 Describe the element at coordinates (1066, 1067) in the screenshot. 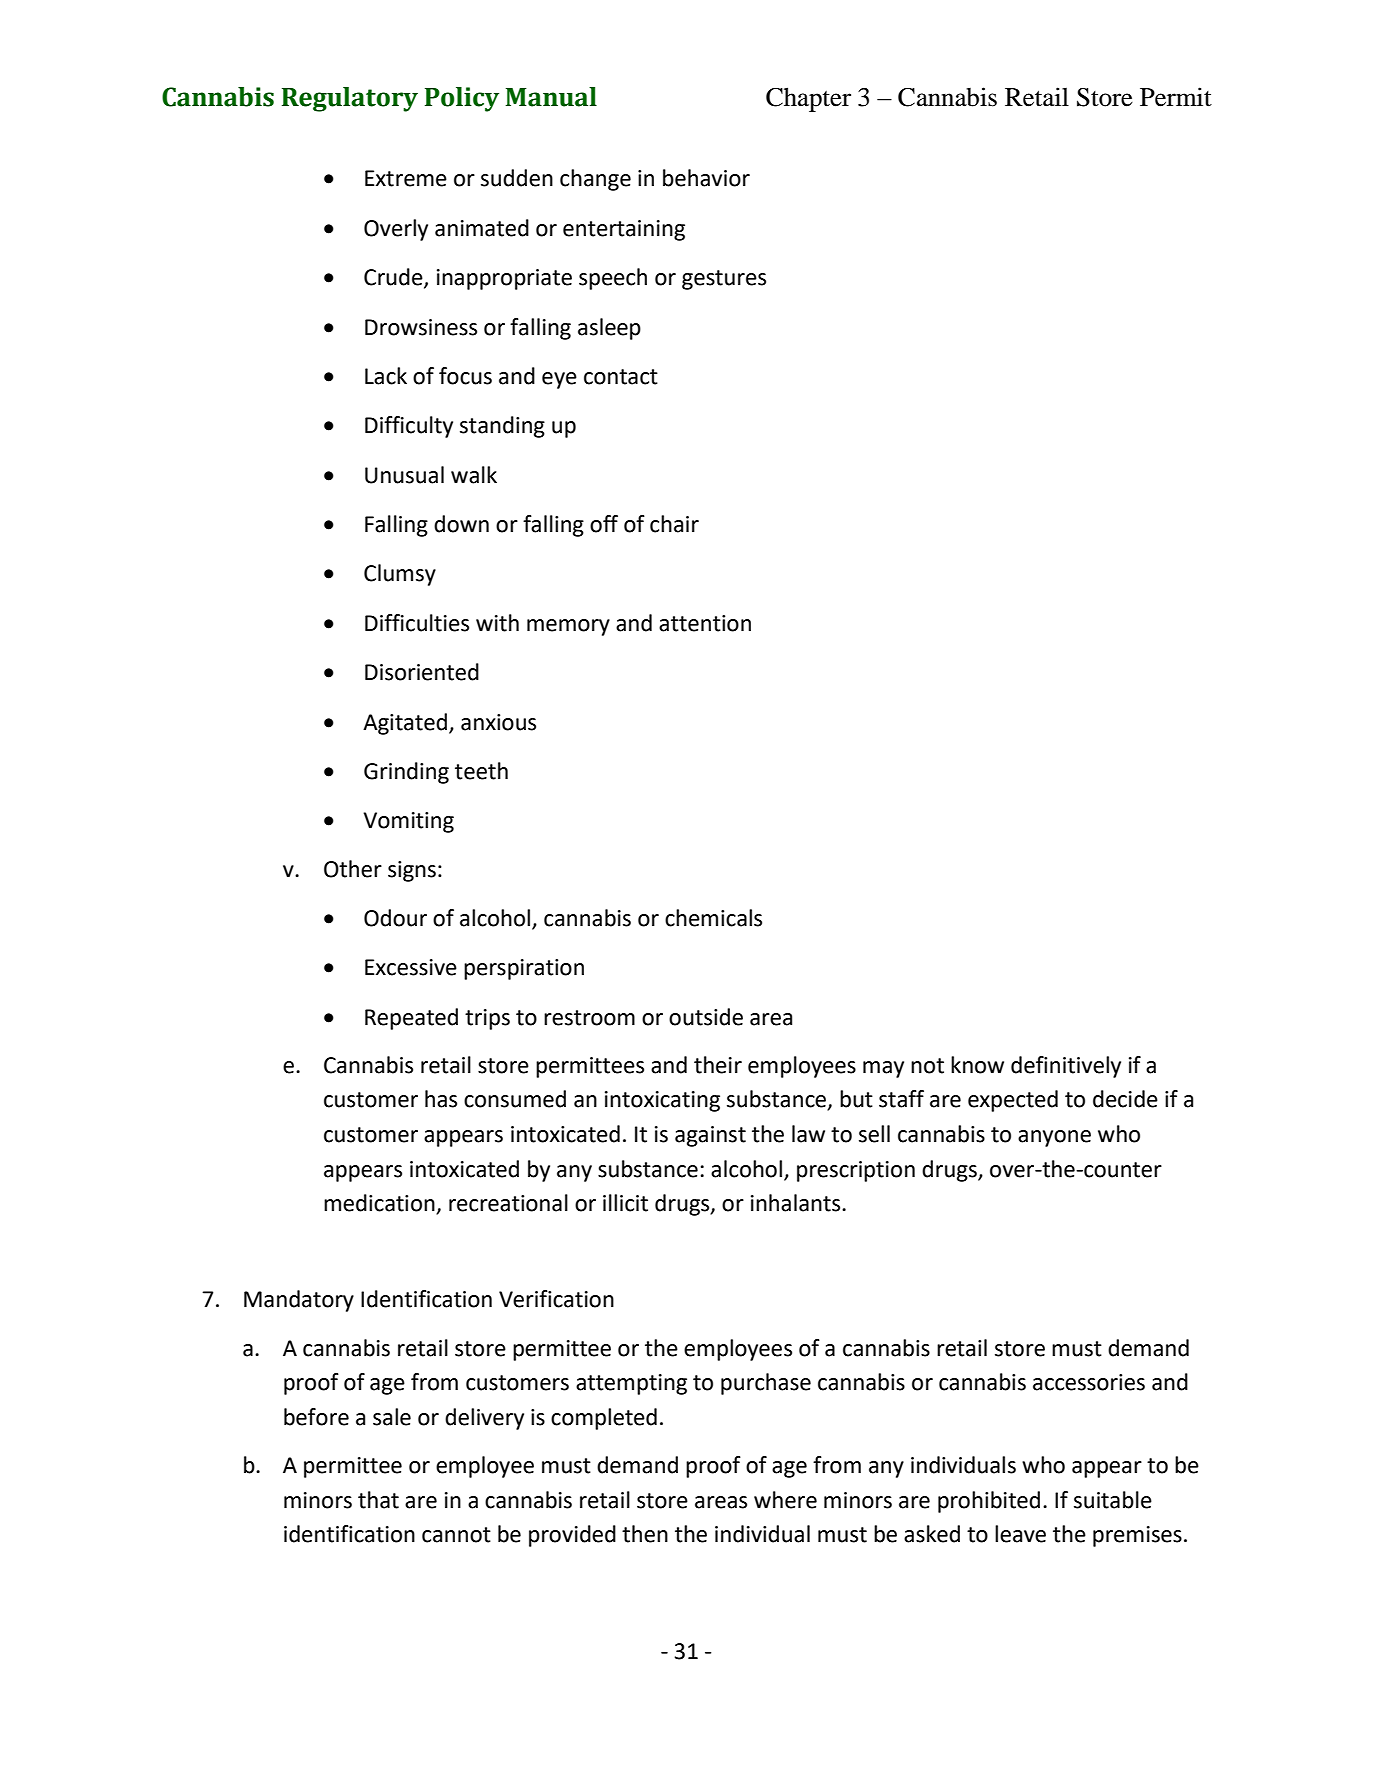

I see `definitively` at that location.
